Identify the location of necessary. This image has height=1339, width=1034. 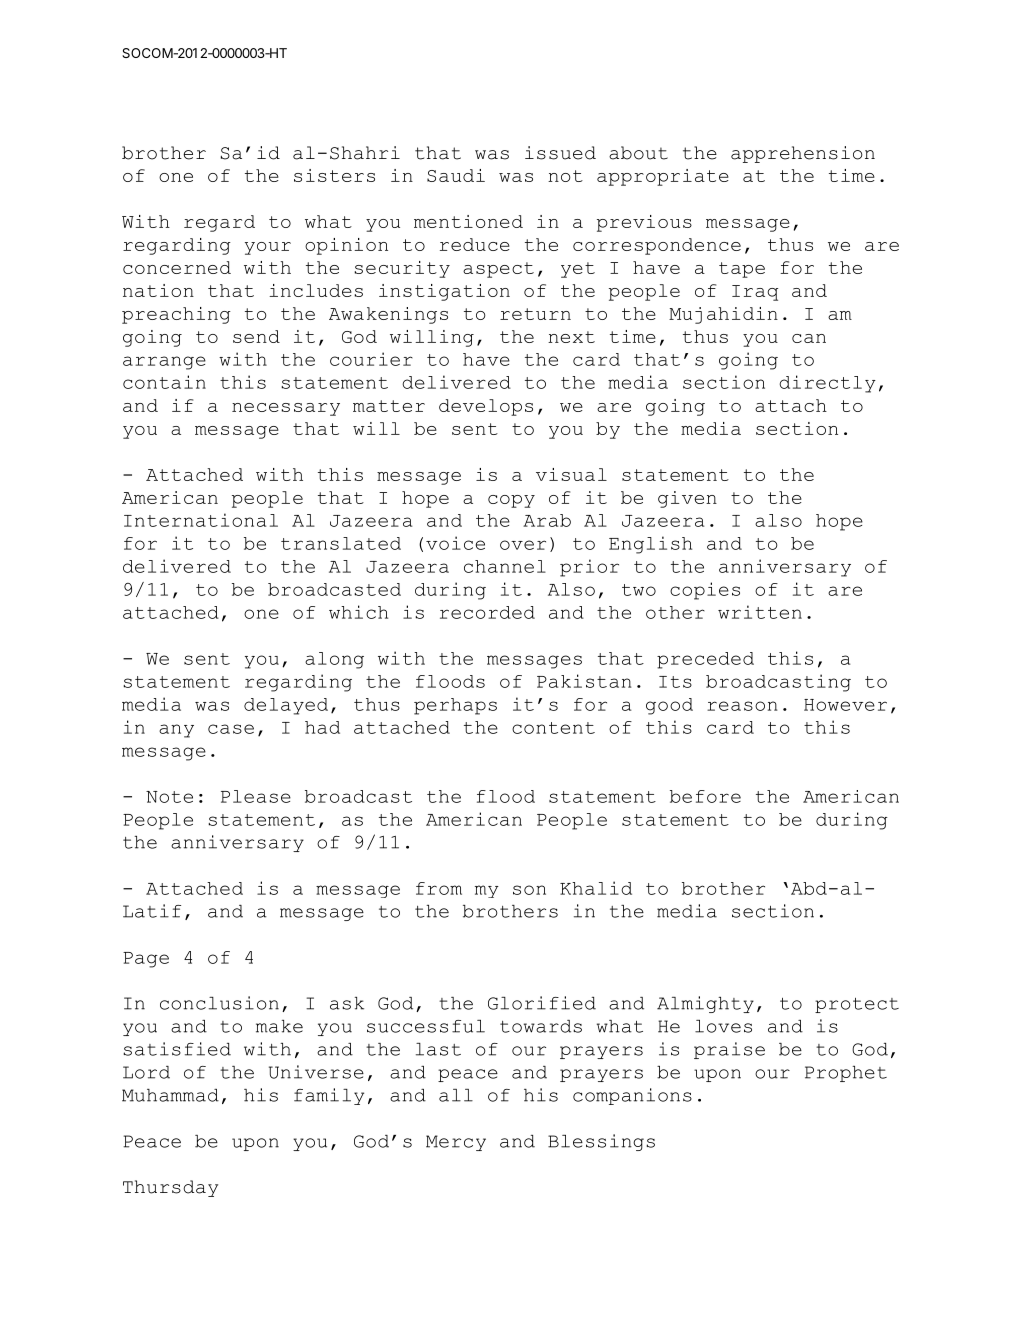
(286, 409).
